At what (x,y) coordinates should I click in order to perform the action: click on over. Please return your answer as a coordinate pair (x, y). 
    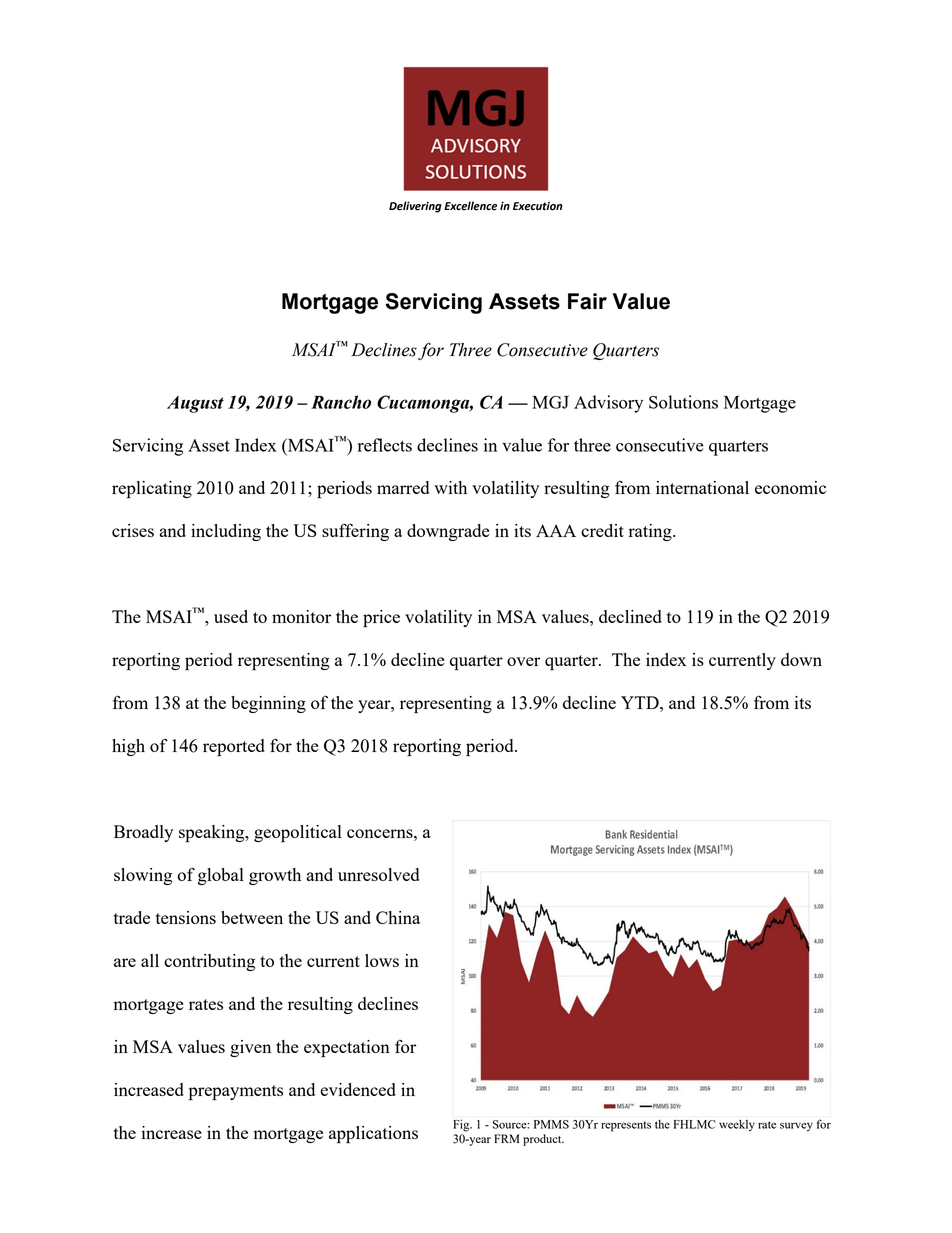
    Looking at the image, I should click on (523, 661).
